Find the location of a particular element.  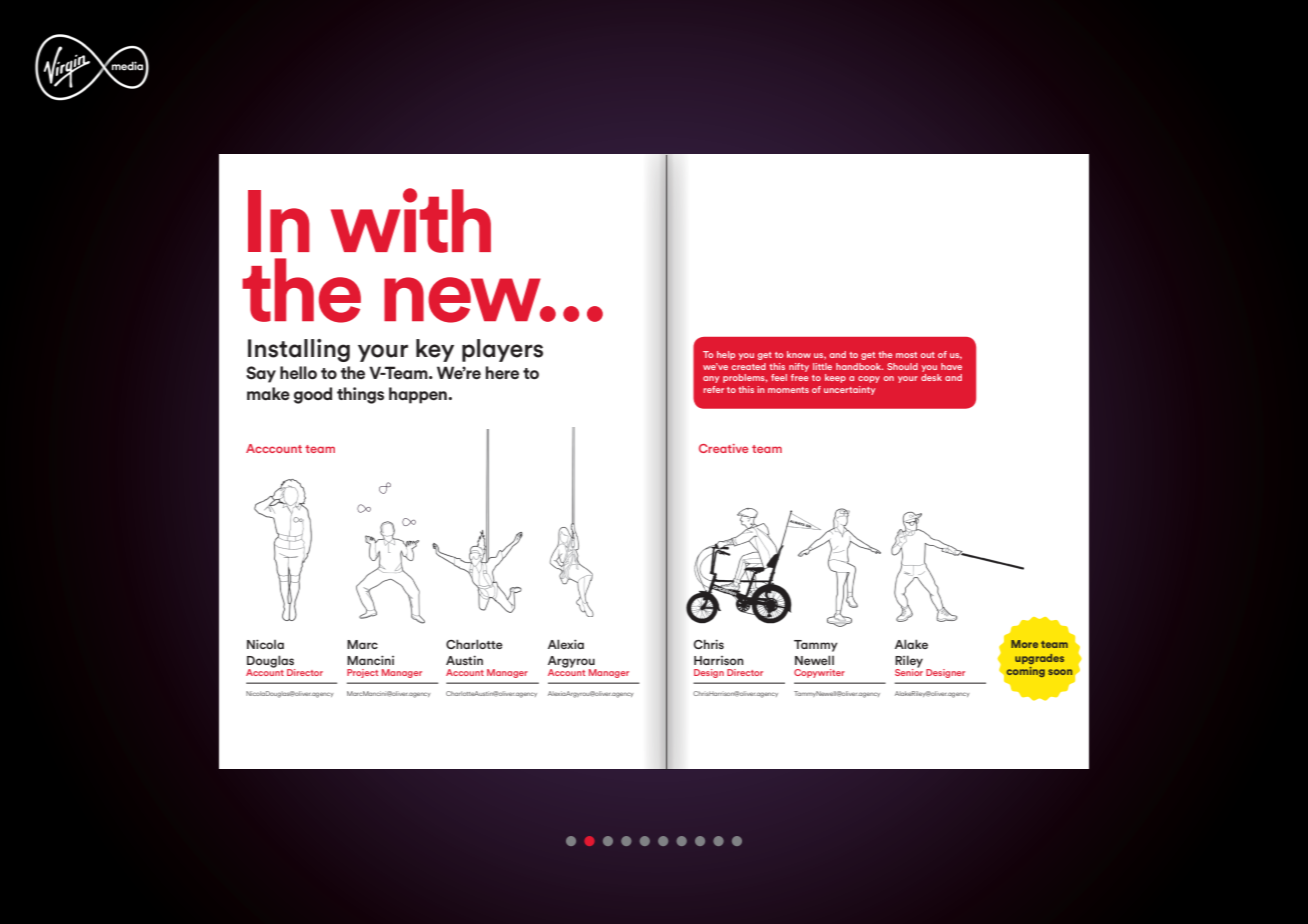

soon is located at coordinates (1060, 672).
